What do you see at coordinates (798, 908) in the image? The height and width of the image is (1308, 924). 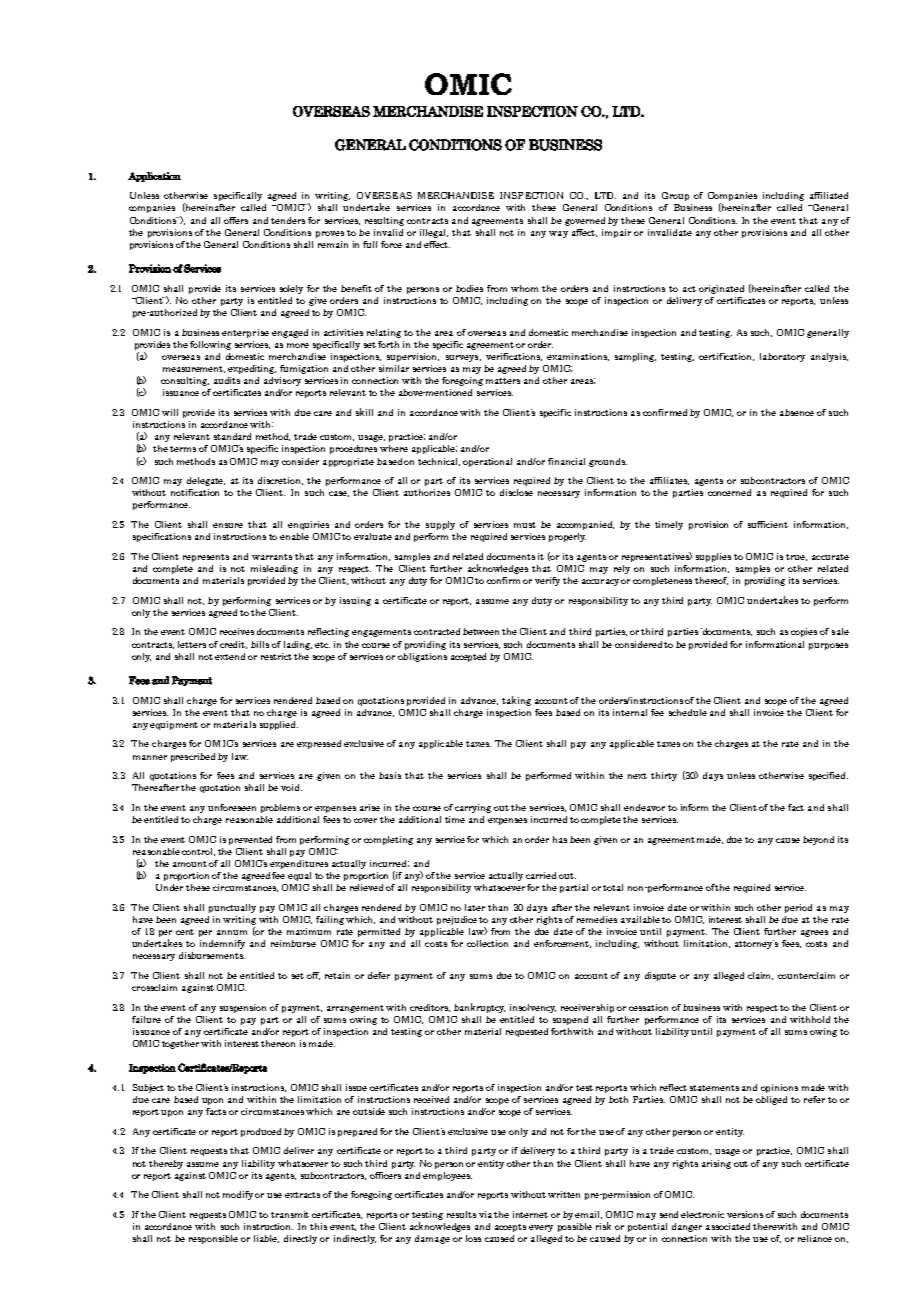 I see `period` at bounding box center [798, 908].
